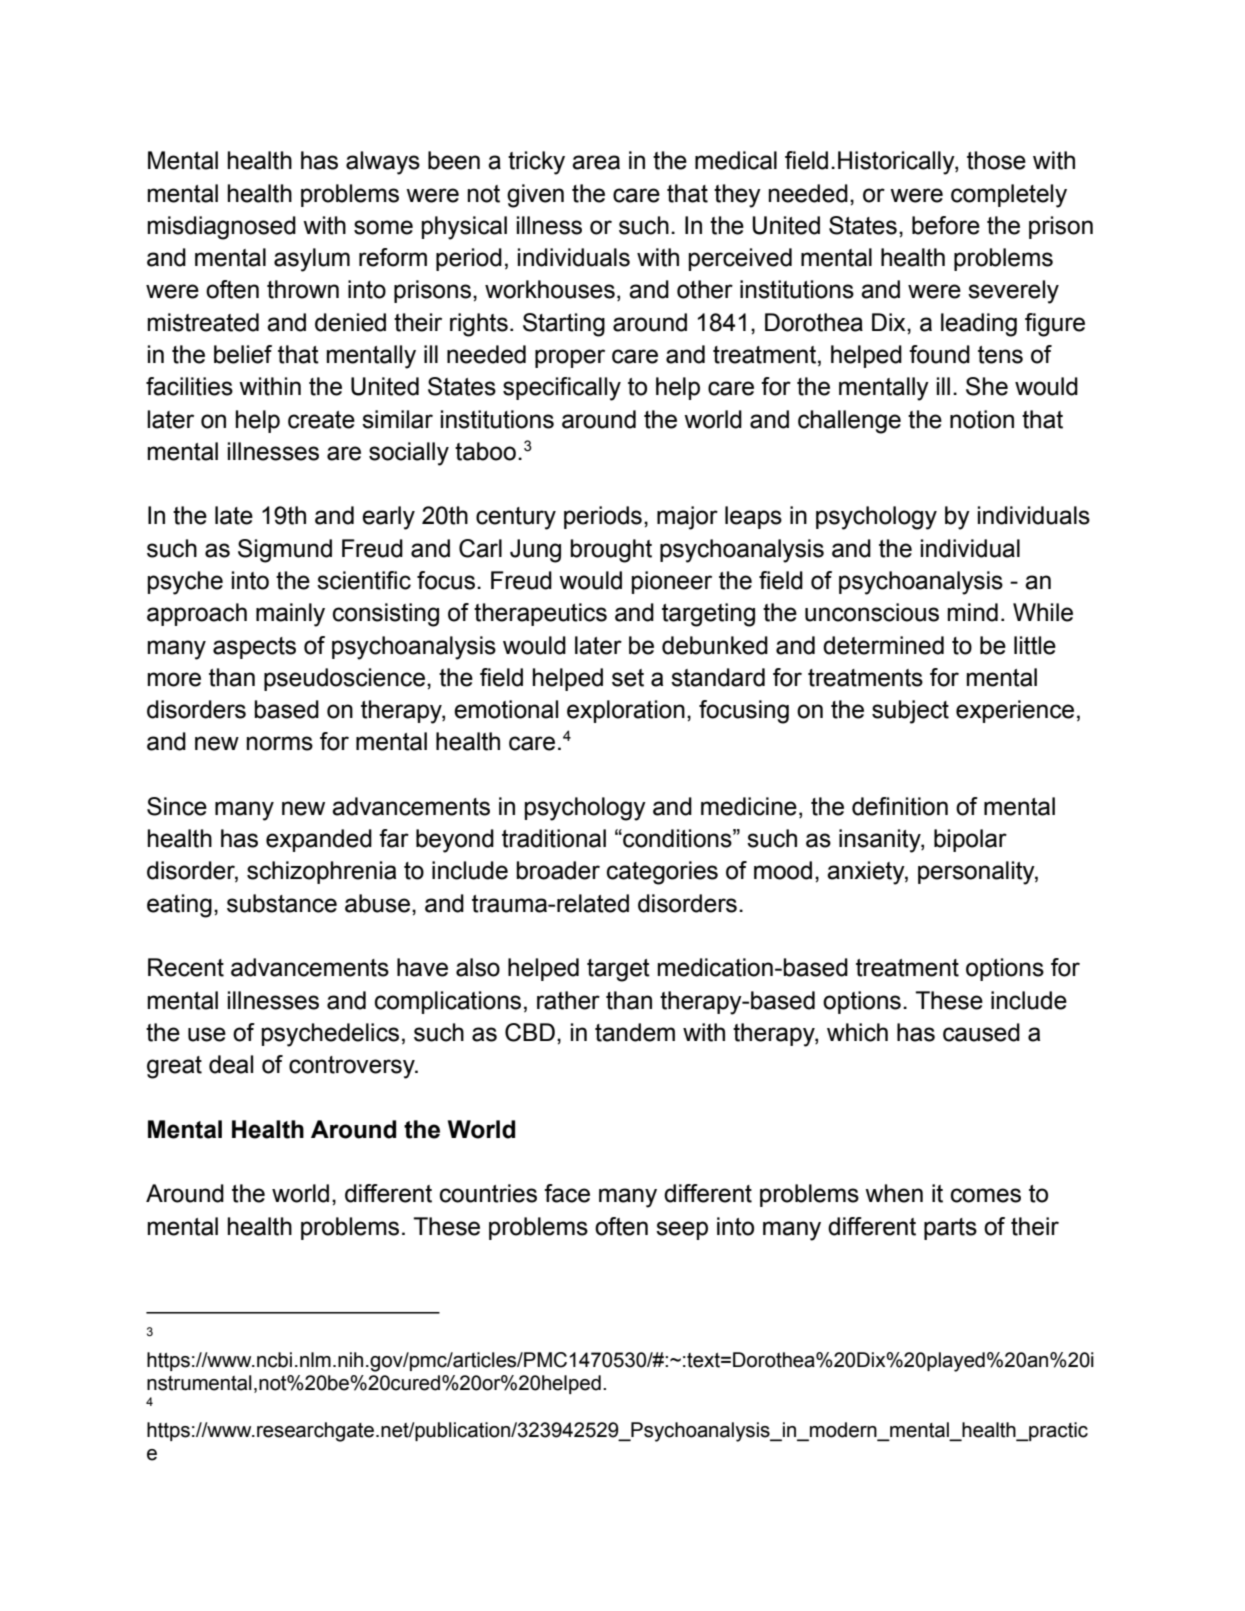  What do you see at coordinates (344, 679) in the screenshot?
I see `pseudoscience` at bounding box center [344, 679].
